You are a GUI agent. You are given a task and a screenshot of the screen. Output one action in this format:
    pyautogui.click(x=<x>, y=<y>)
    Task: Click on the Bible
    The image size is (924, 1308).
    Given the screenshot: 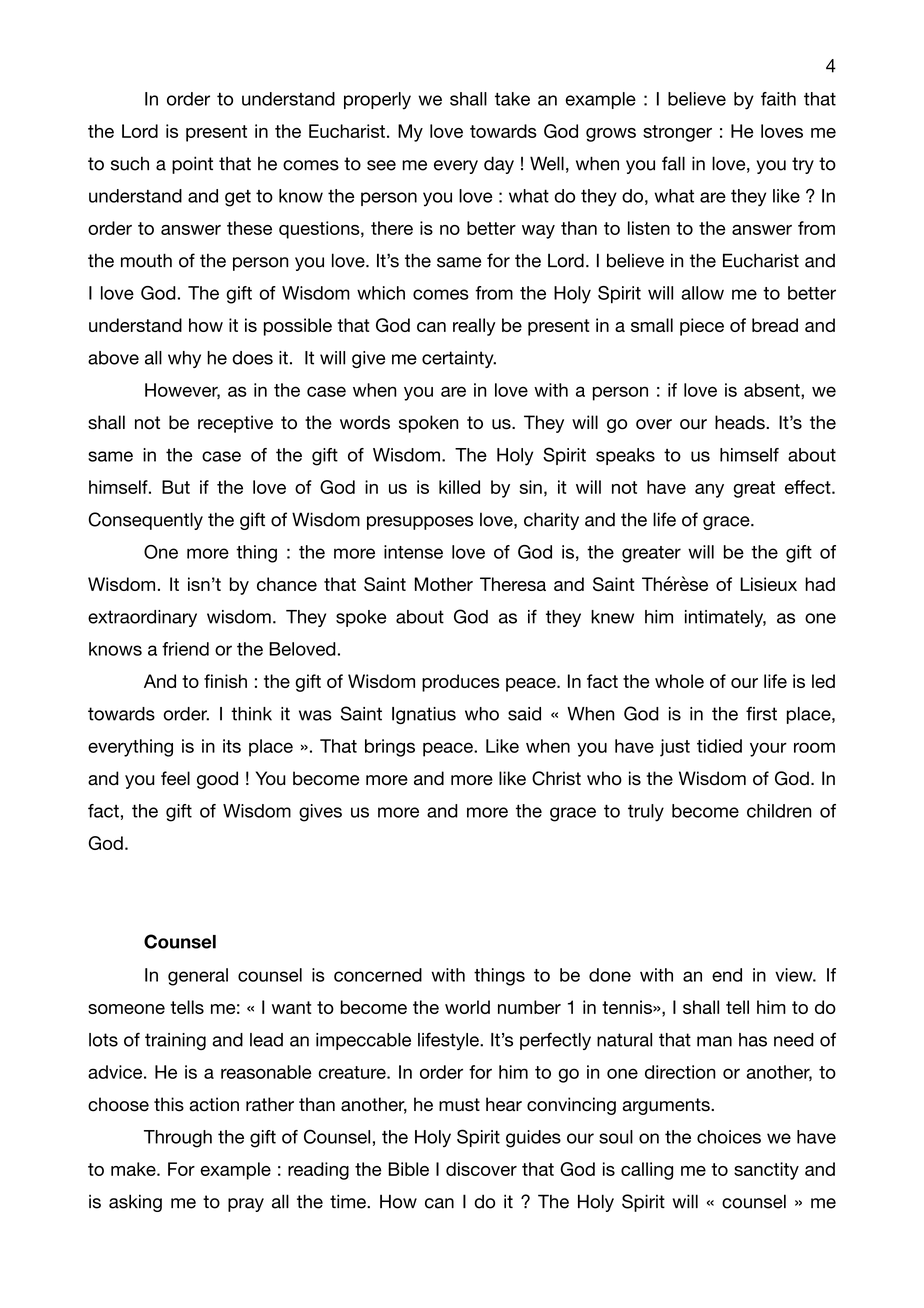 What is the action you would take?
    pyautogui.click(x=408, y=1169)
